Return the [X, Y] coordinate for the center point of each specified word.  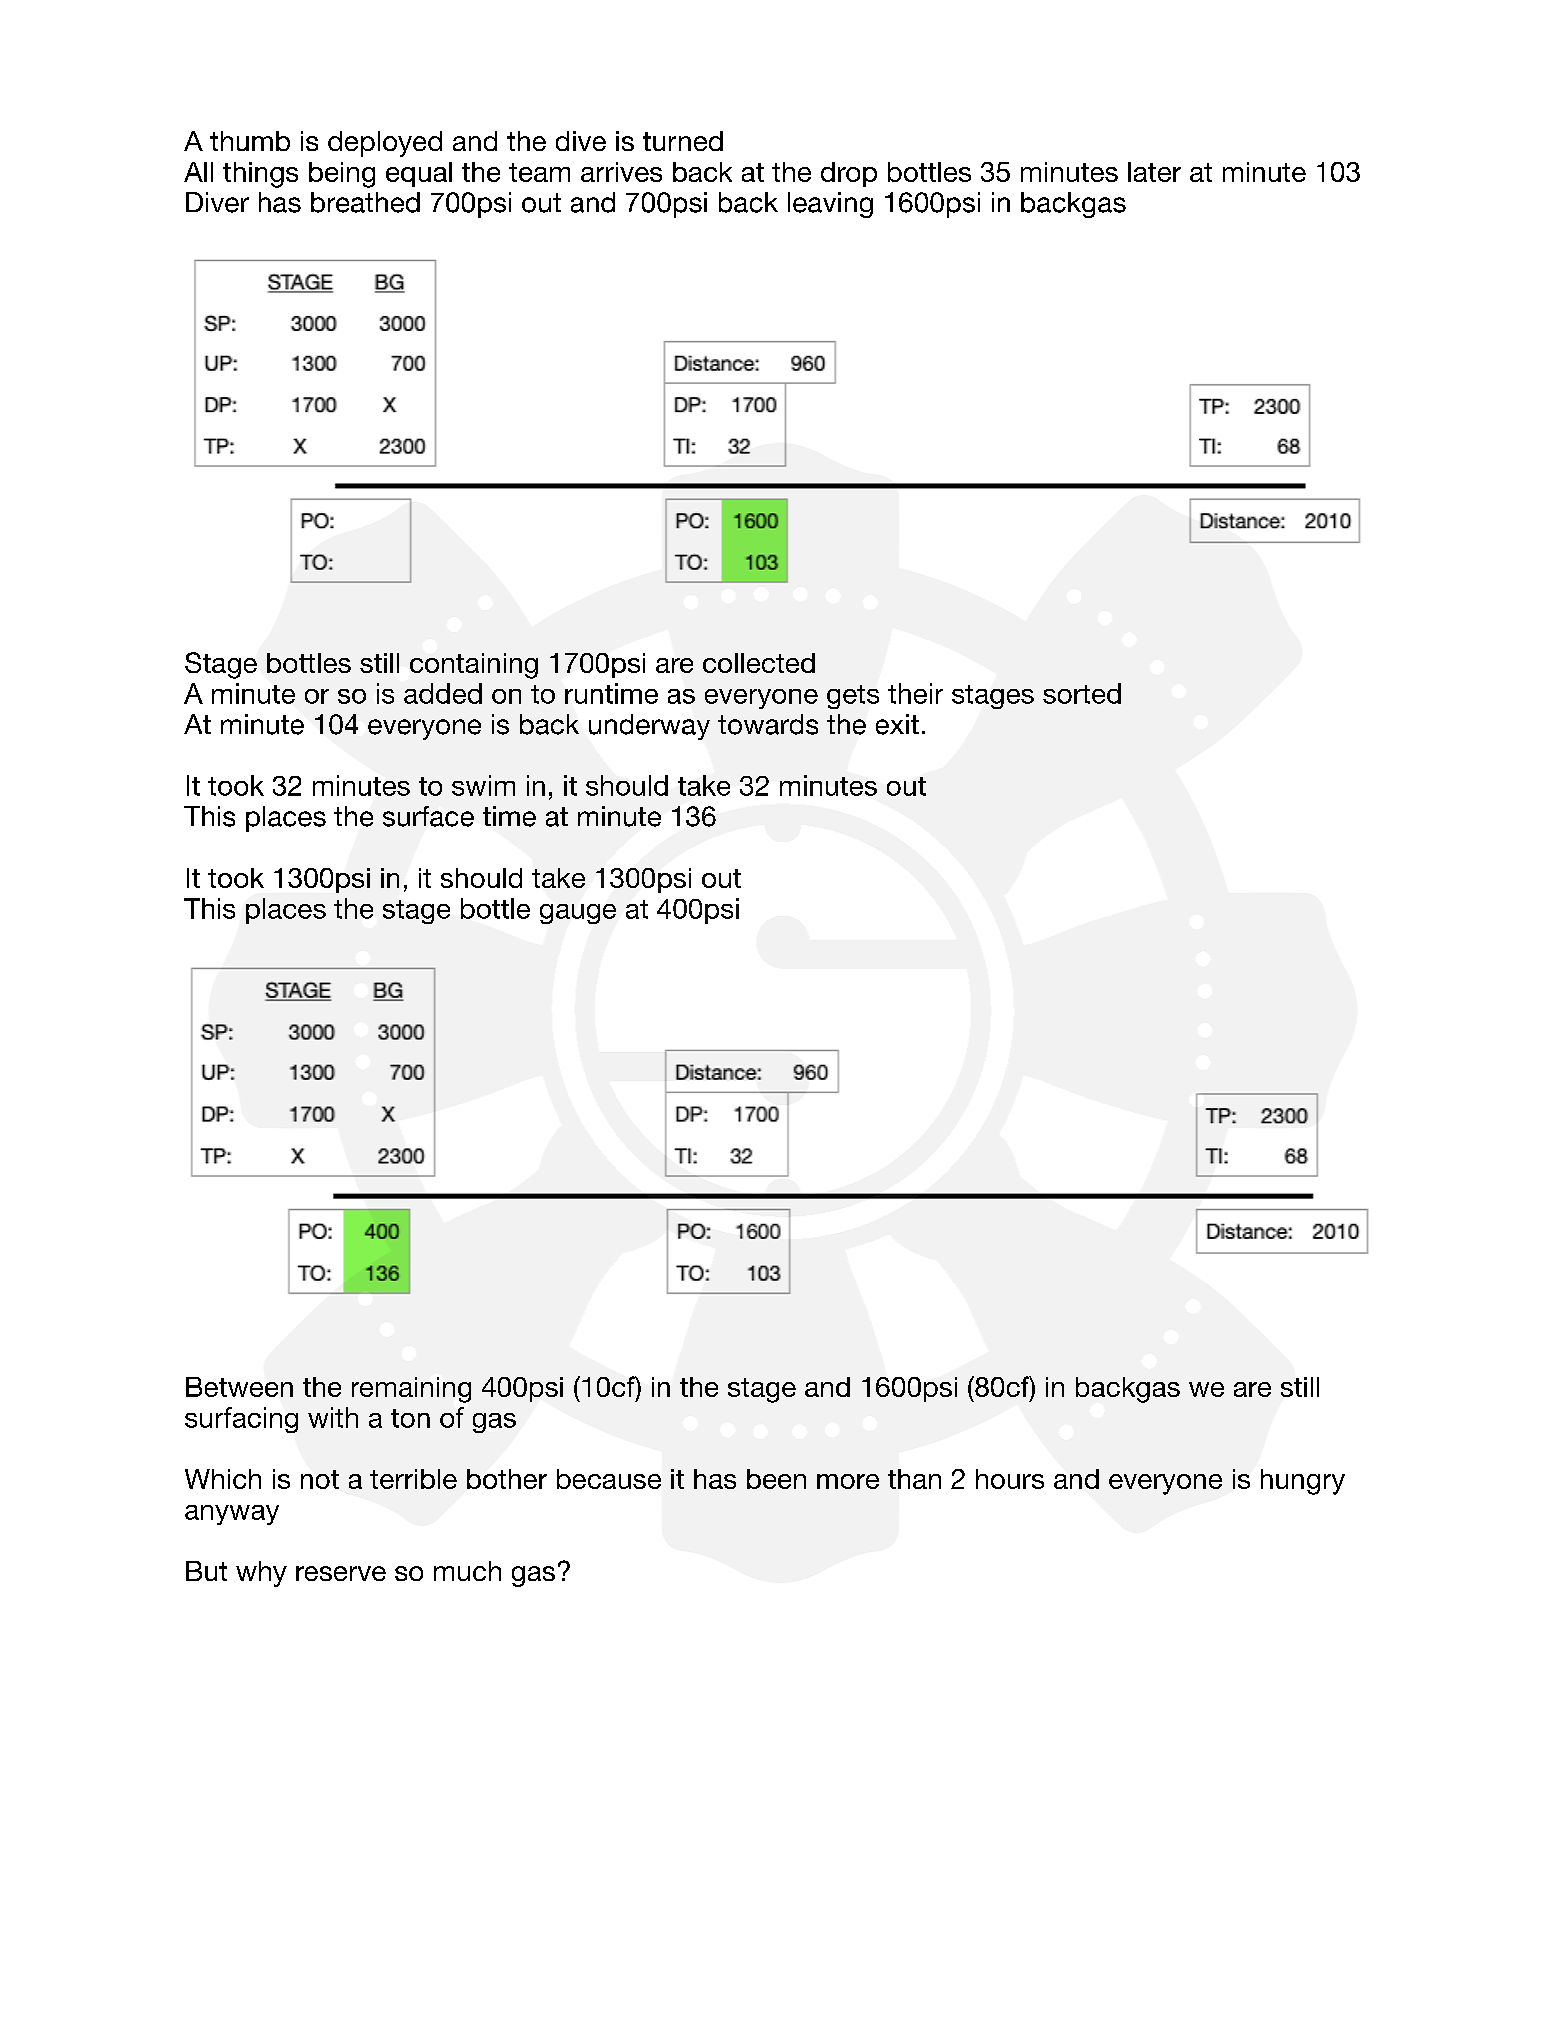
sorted [1082, 693]
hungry [1303, 1482]
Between [239, 1387]
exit [897, 724]
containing [474, 666]
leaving [830, 205]
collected [759, 663]
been [776, 1479]
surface [428, 816]
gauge [578, 914]
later [1154, 172]
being [342, 175]
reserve [341, 1573]
